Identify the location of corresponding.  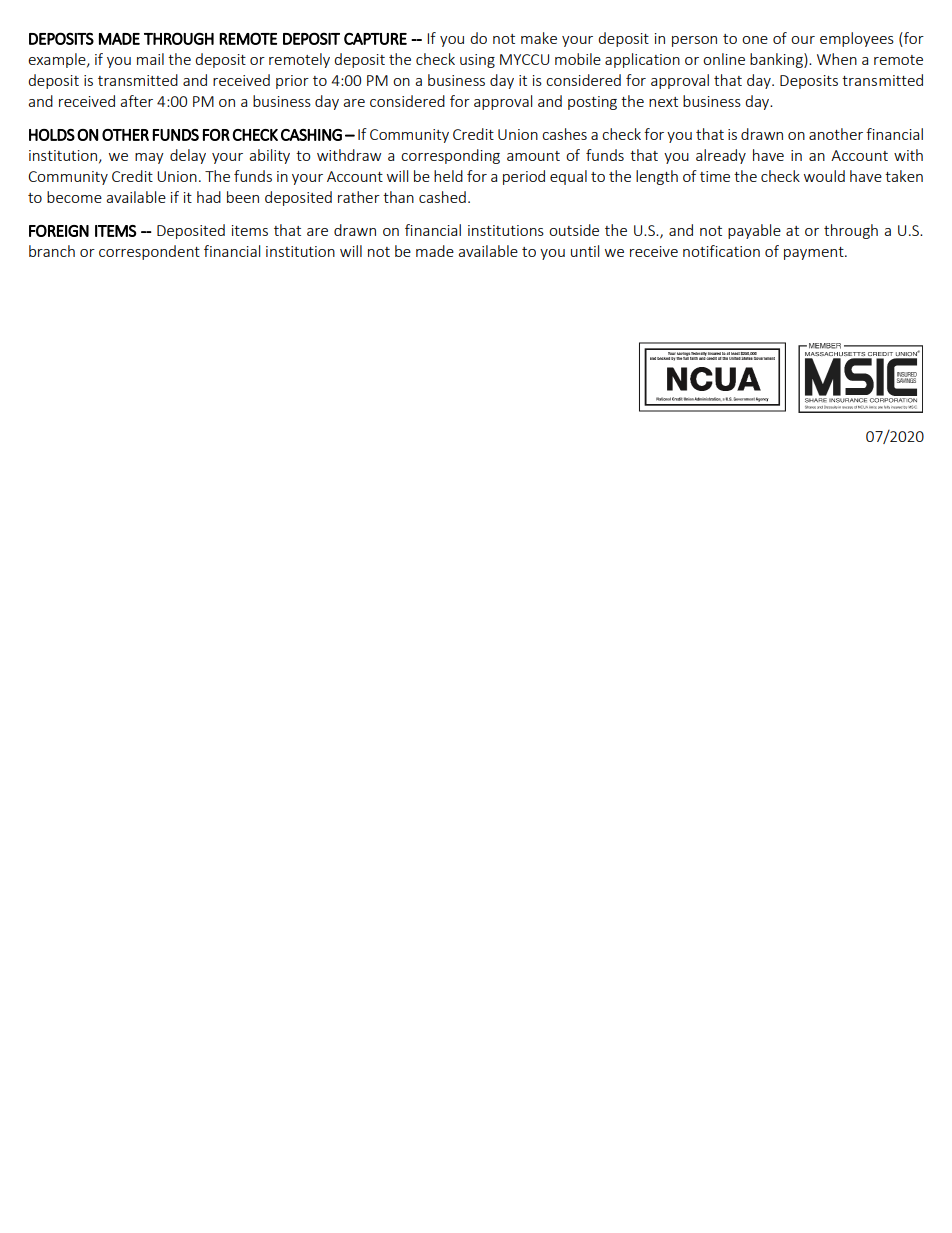
(450, 156).
